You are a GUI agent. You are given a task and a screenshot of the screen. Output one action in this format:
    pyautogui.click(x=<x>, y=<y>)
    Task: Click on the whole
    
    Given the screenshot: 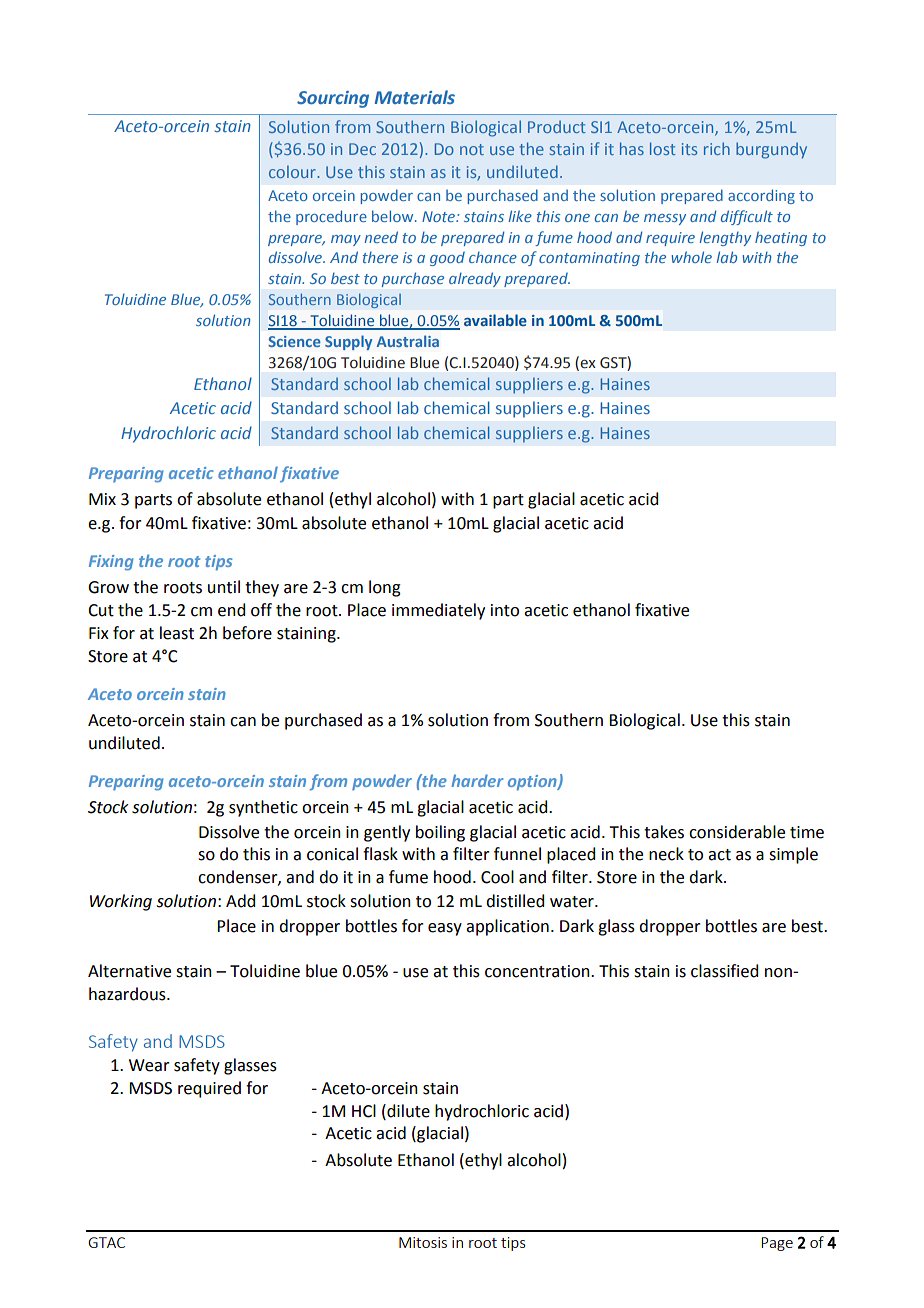 What is the action you would take?
    pyautogui.click(x=691, y=257)
